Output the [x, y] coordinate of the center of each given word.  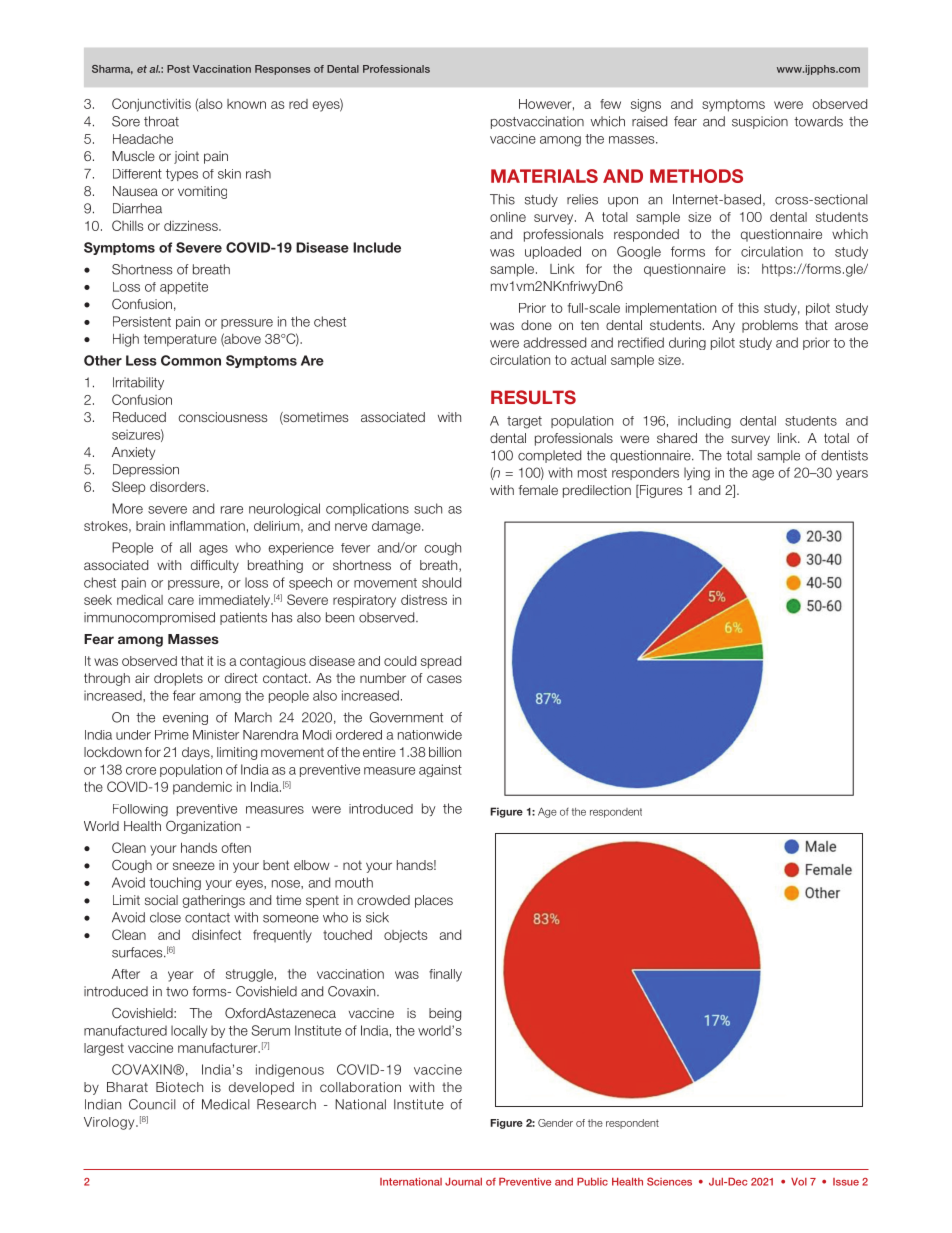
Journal [463, 1181]
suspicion [760, 122]
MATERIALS [544, 176]
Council [152, 1104]
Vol [799, 1182]
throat [161, 121]
